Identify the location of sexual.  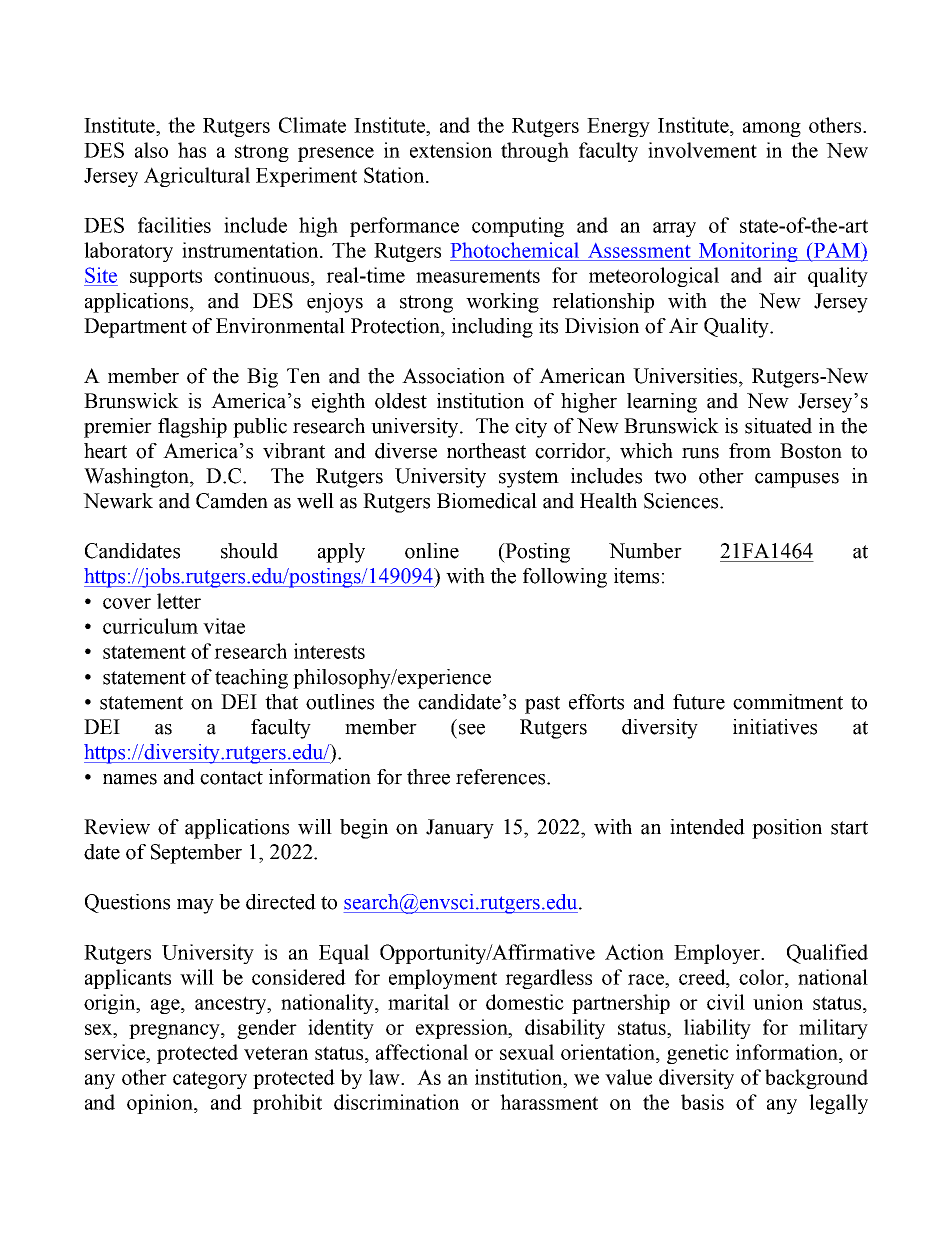
(527, 1052).
